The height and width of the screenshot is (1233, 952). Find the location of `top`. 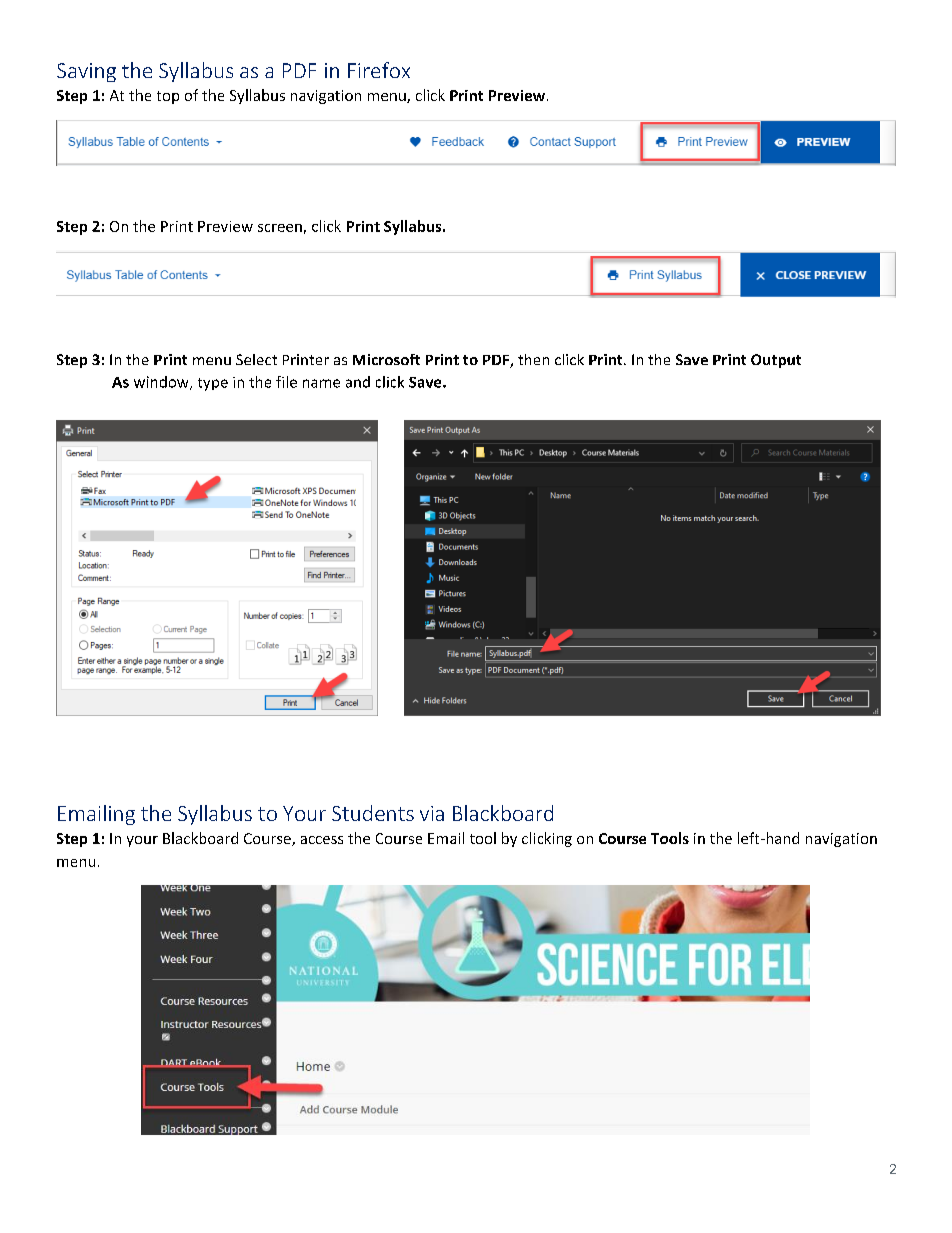

top is located at coordinates (168, 97).
